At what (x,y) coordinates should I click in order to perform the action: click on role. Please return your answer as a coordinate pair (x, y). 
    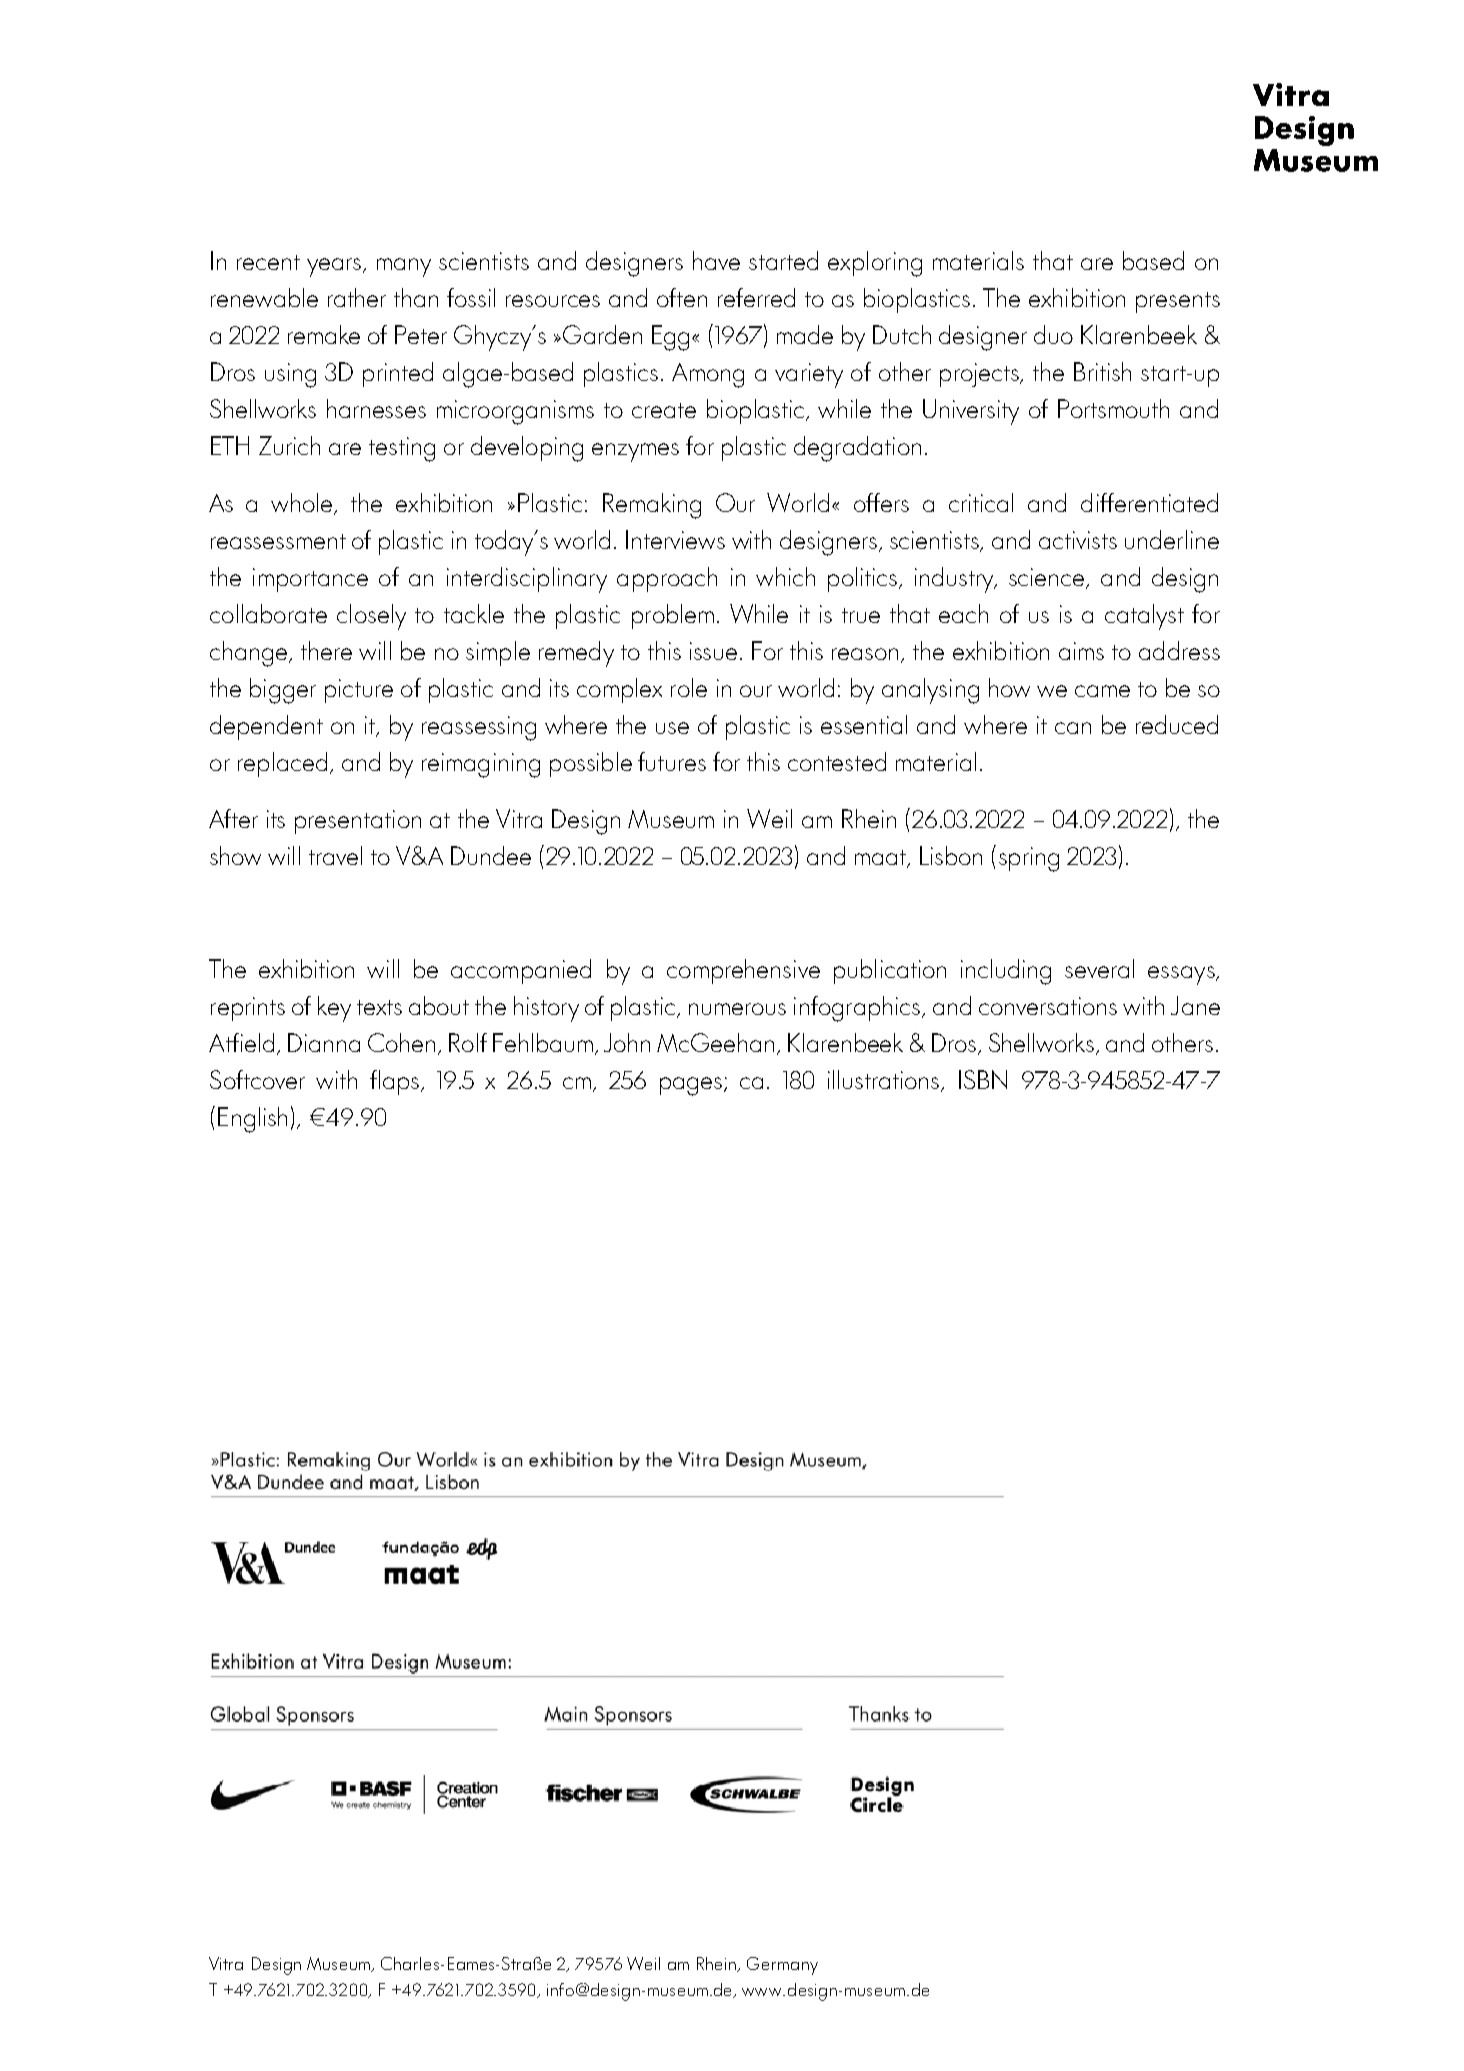
    Looking at the image, I should click on (689, 687).
